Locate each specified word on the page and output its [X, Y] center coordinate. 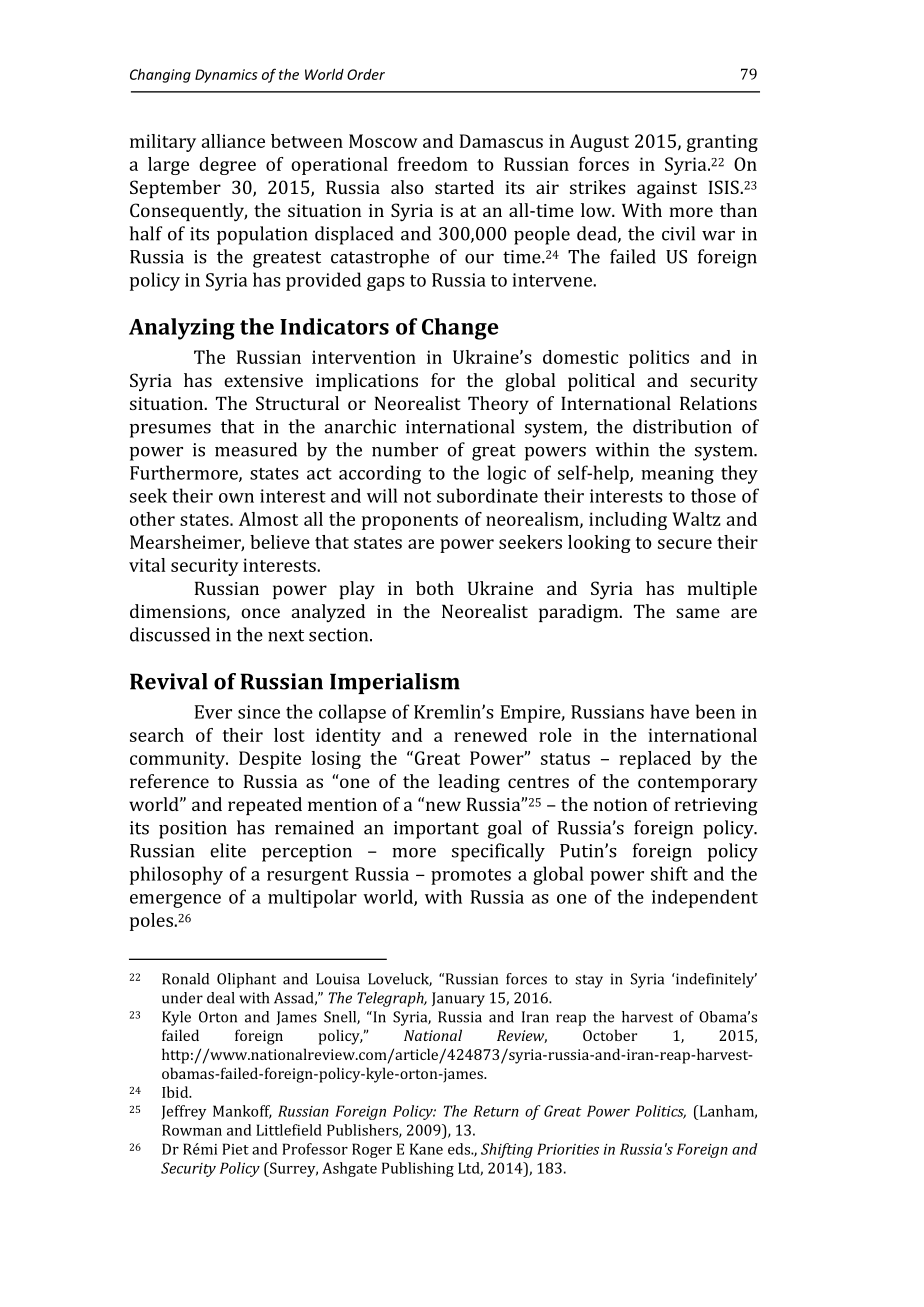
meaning [677, 475]
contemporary [697, 784]
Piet [235, 1149]
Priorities [568, 1149]
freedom [433, 164]
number [405, 449]
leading [469, 783]
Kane [426, 1149]
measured [256, 449]
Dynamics [226, 76]
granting [722, 143]
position [193, 830]
